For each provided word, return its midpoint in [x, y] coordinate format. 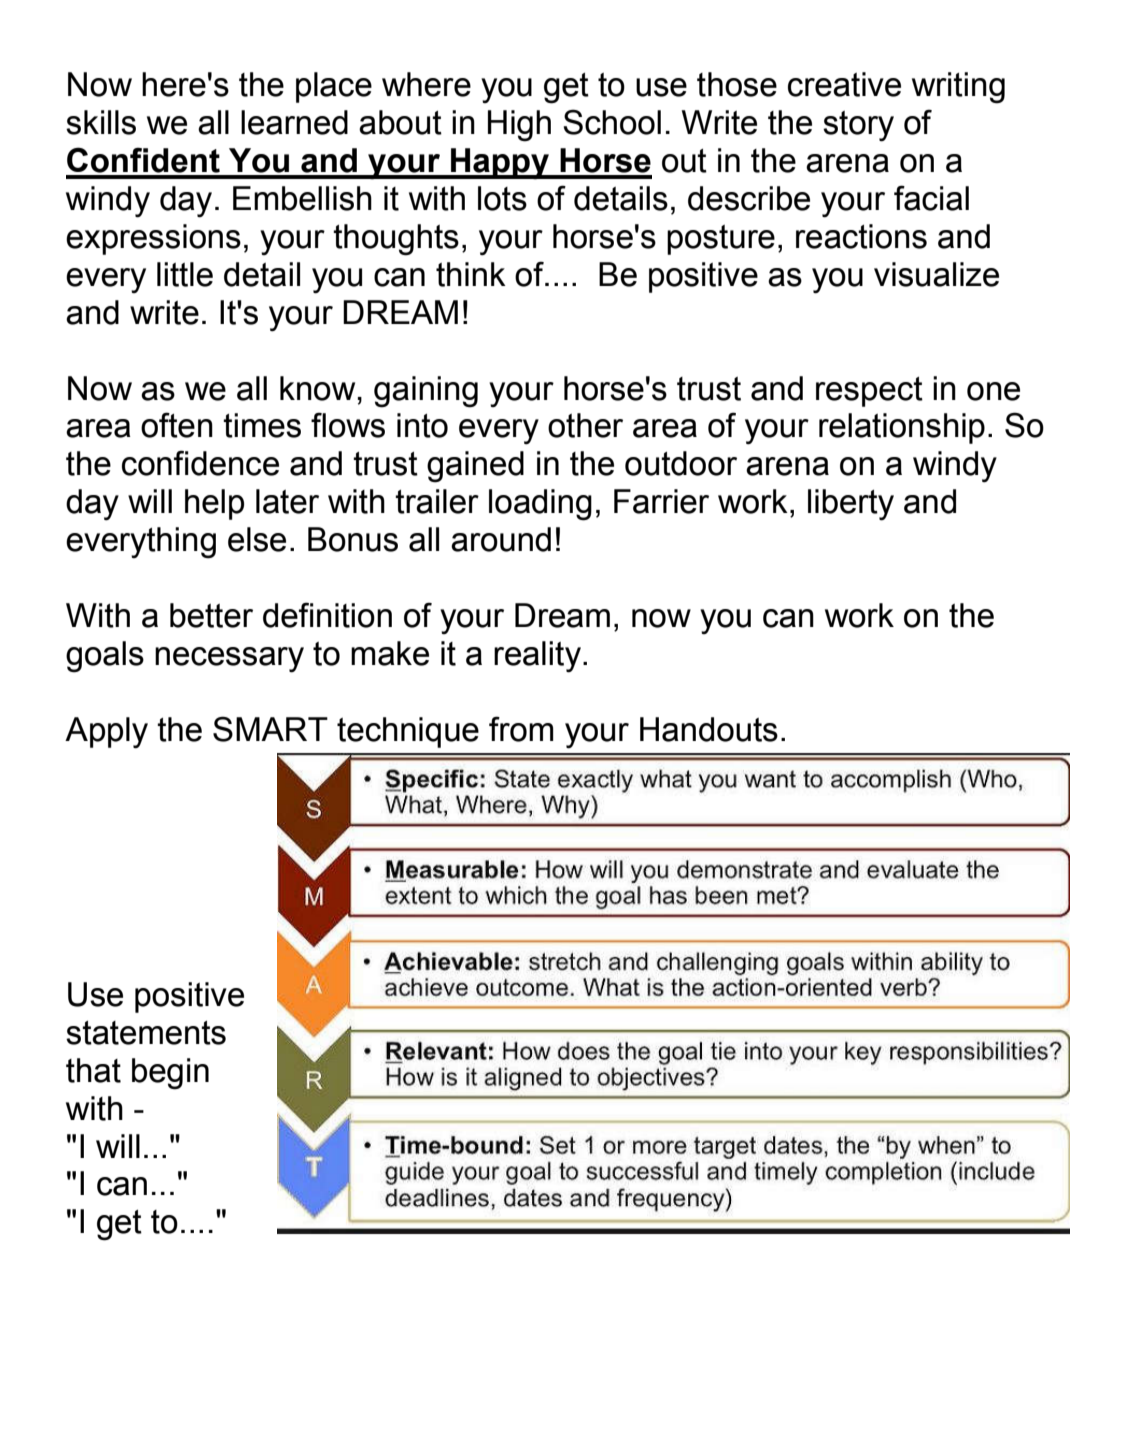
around [501, 539]
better [211, 615]
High [519, 126]
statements [146, 1033]
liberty [851, 505]
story [858, 126]
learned [294, 122]
